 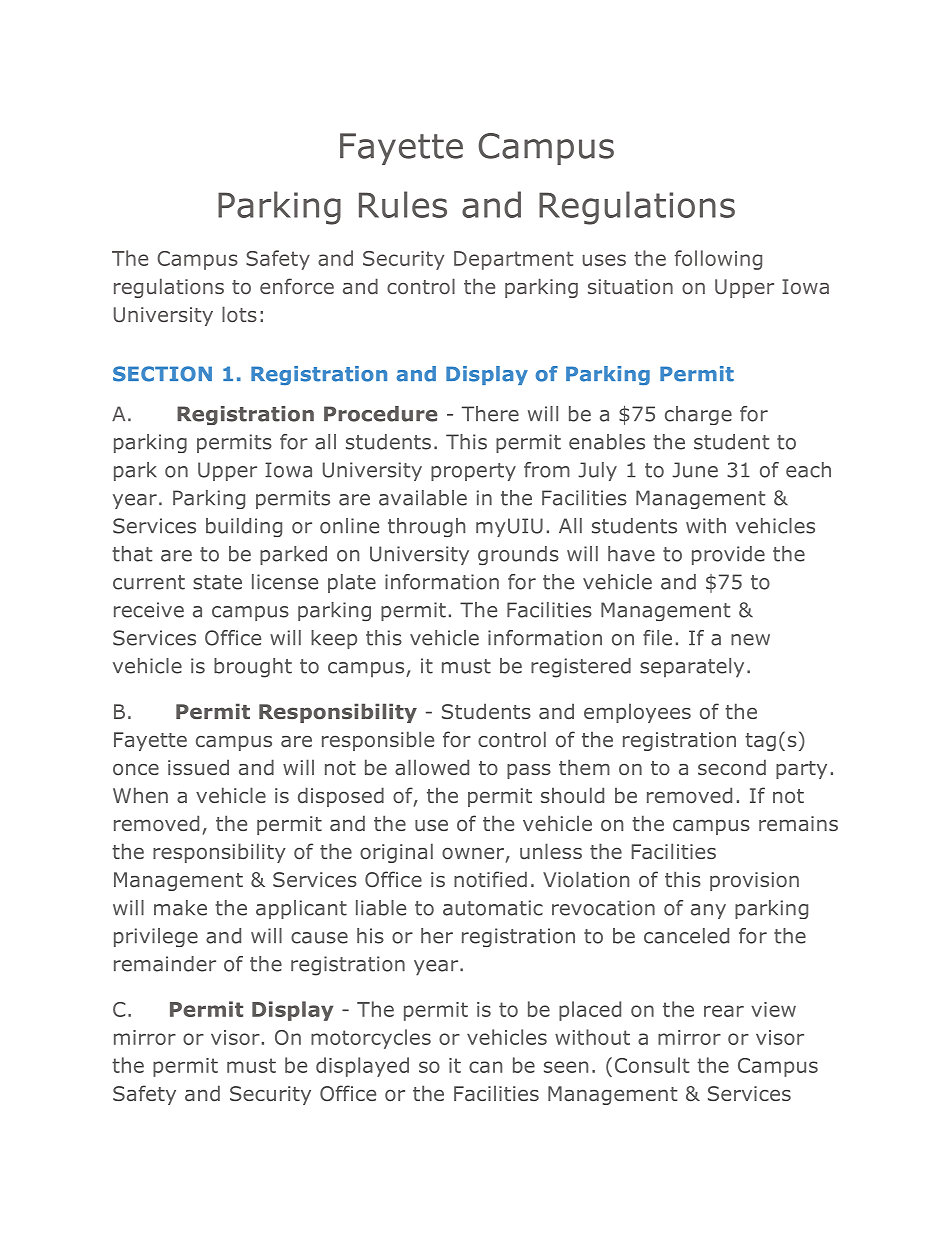 I want to click on motorcycles, so click(x=371, y=1039).
